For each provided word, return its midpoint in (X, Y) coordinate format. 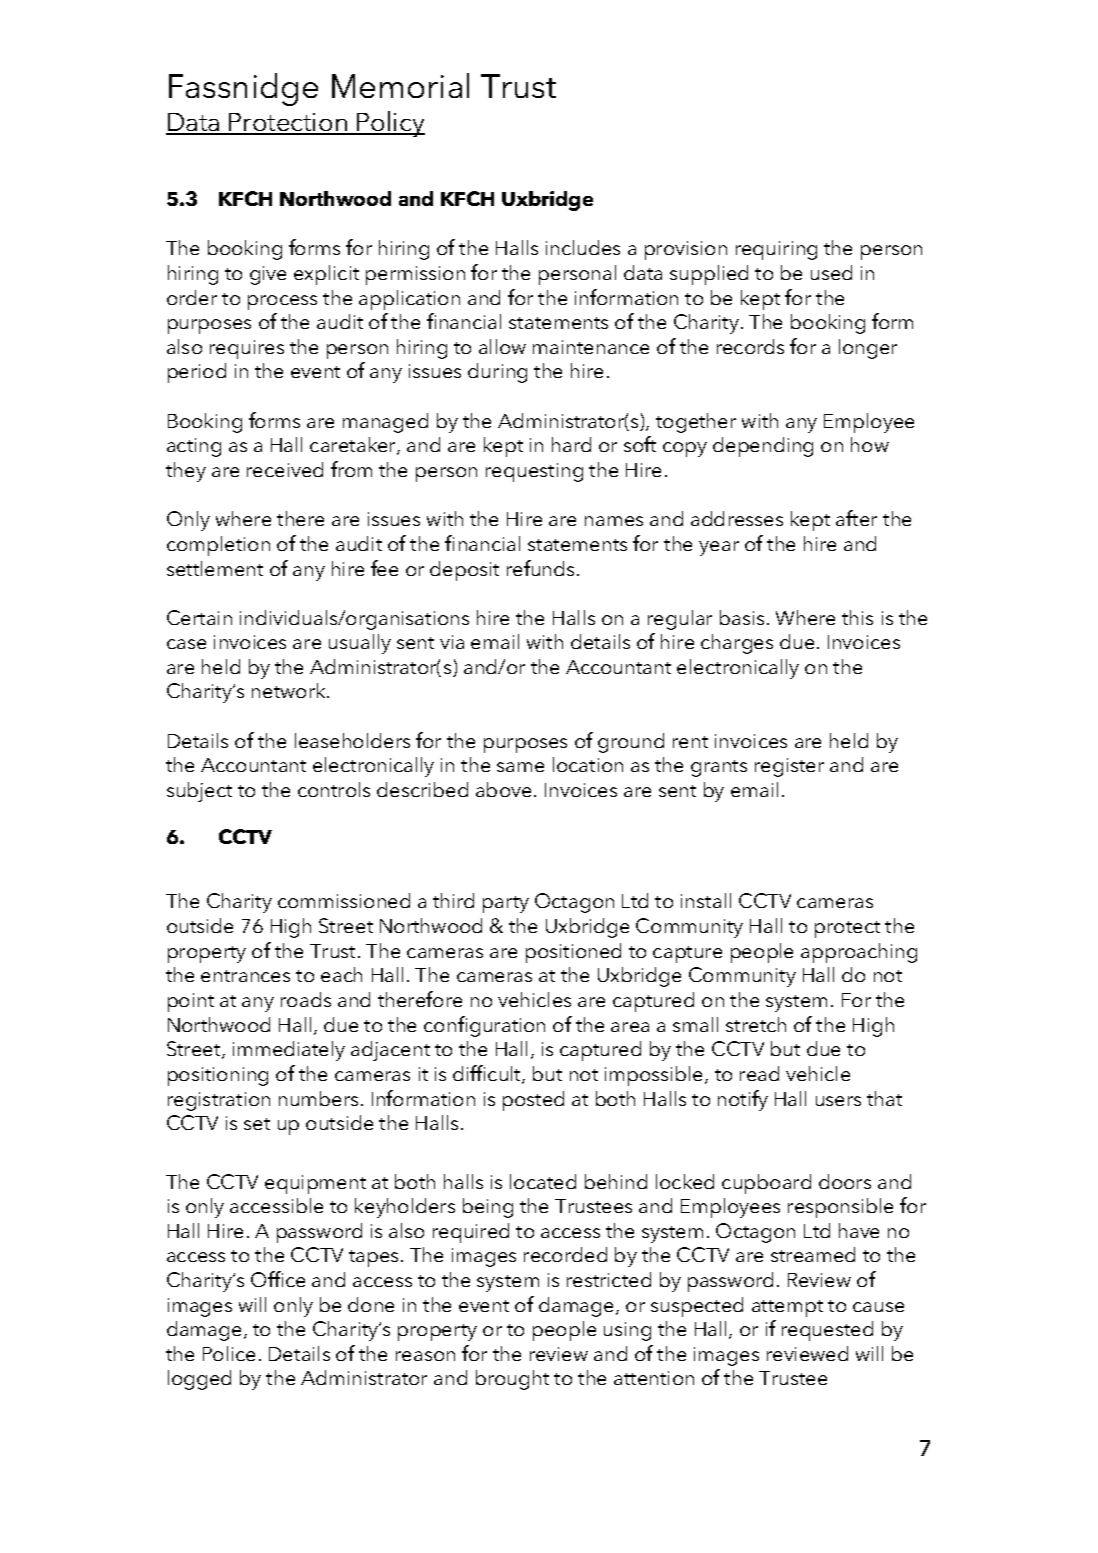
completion (218, 546)
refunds (540, 568)
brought (512, 1380)
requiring (776, 250)
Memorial (400, 85)
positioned (573, 953)
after (856, 518)
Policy (390, 124)
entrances (245, 976)
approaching (859, 953)
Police (229, 1353)
